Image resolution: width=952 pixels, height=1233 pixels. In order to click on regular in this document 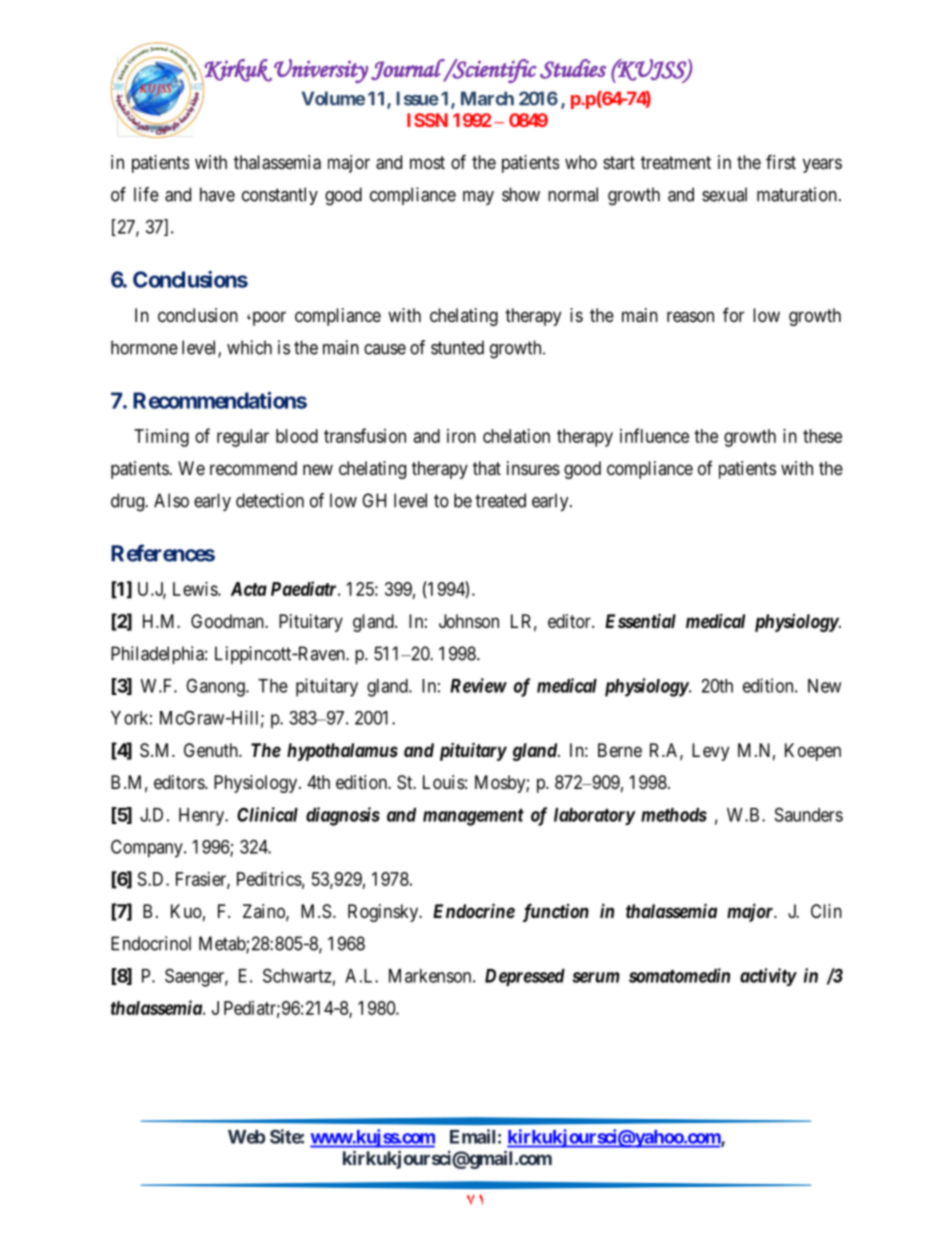, I will do `click(243, 438)`.
